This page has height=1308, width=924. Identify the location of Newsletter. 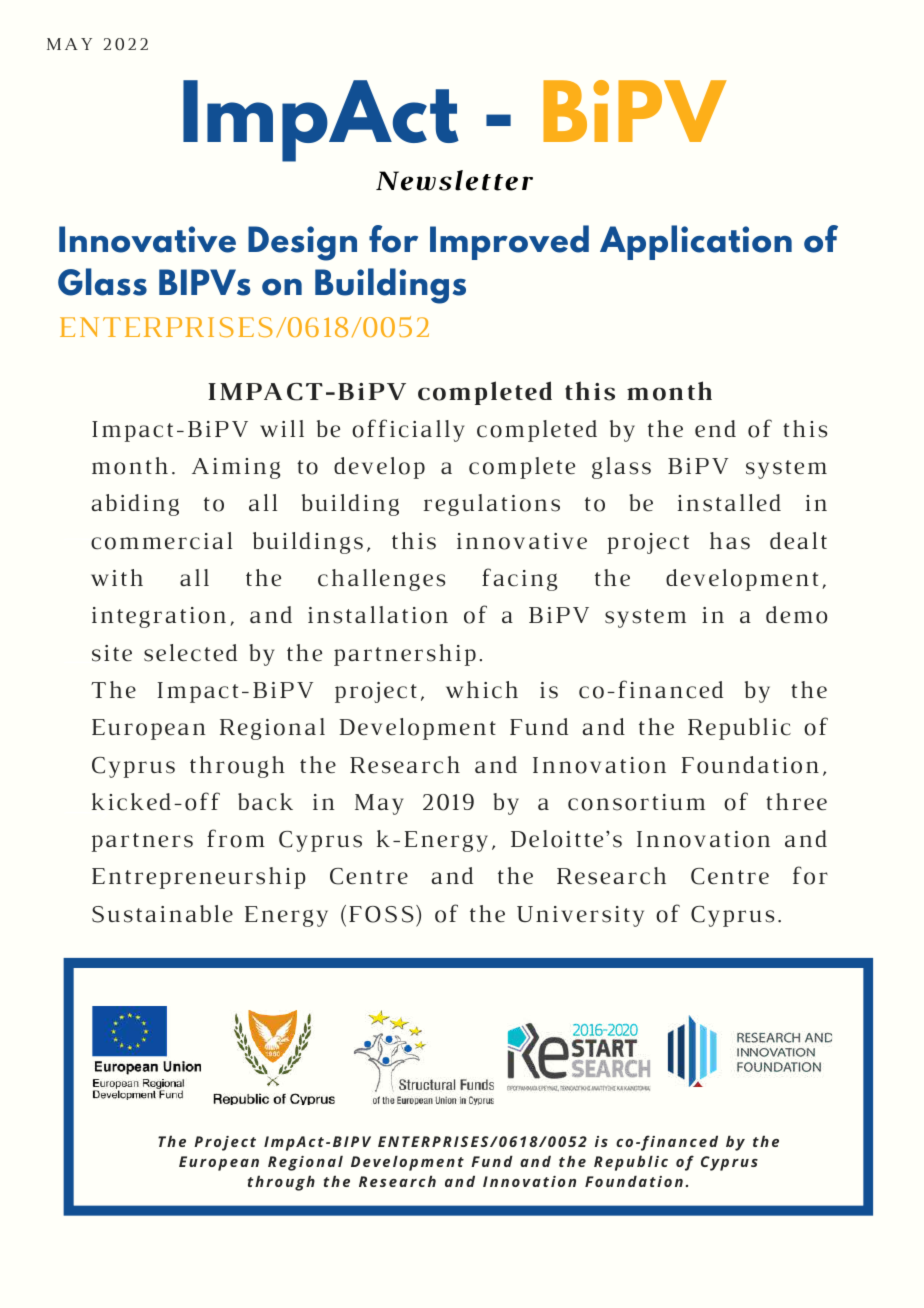
(454, 180).
